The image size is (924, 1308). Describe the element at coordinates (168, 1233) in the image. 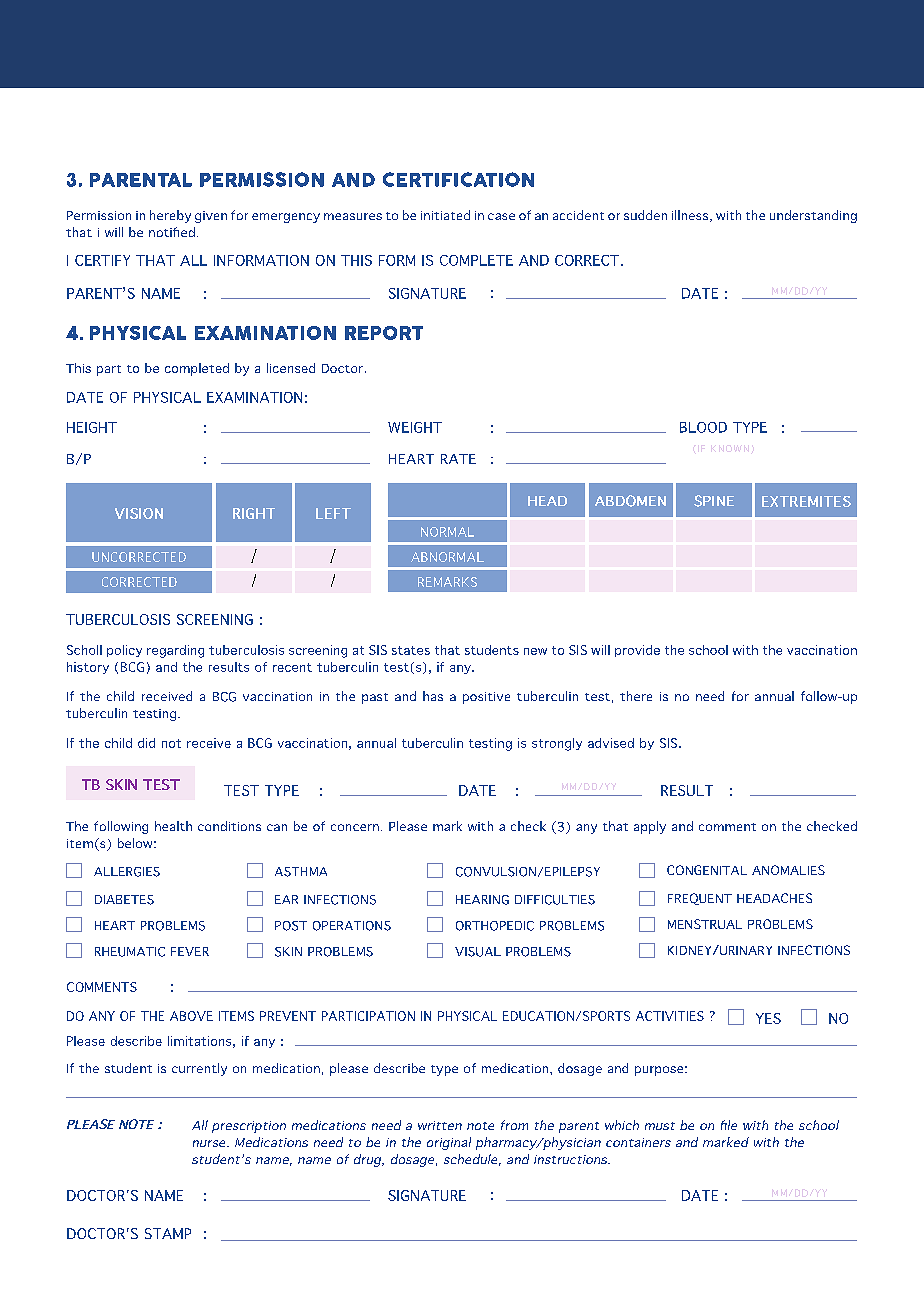

I see `STAMP` at that location.
